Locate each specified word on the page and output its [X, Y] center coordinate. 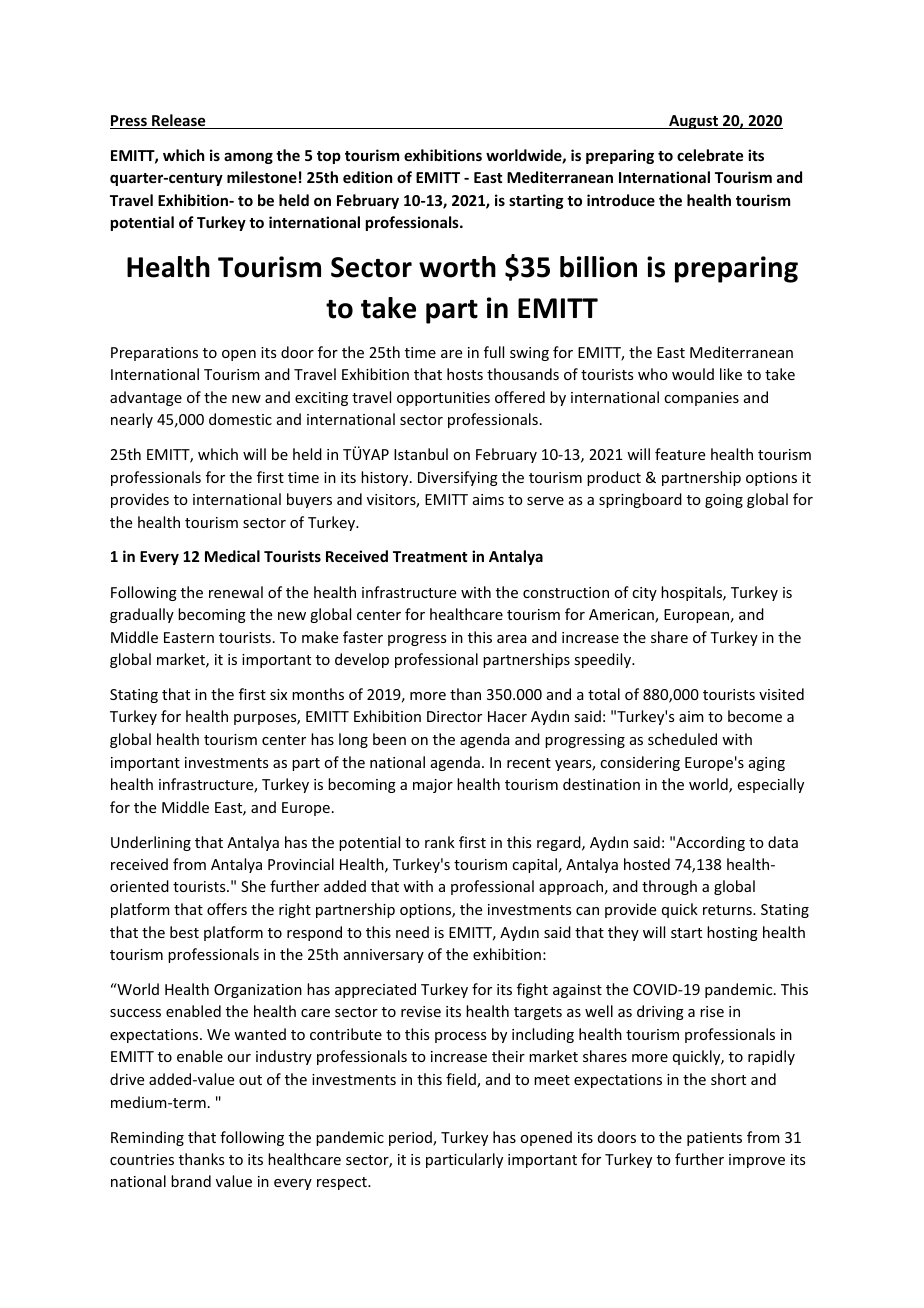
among [248, 158]
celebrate [710, 155]
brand [191, 1181]
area [512, 639]
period [411, 1138]
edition [367, 177]
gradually [142, 615]
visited [781, 694]
